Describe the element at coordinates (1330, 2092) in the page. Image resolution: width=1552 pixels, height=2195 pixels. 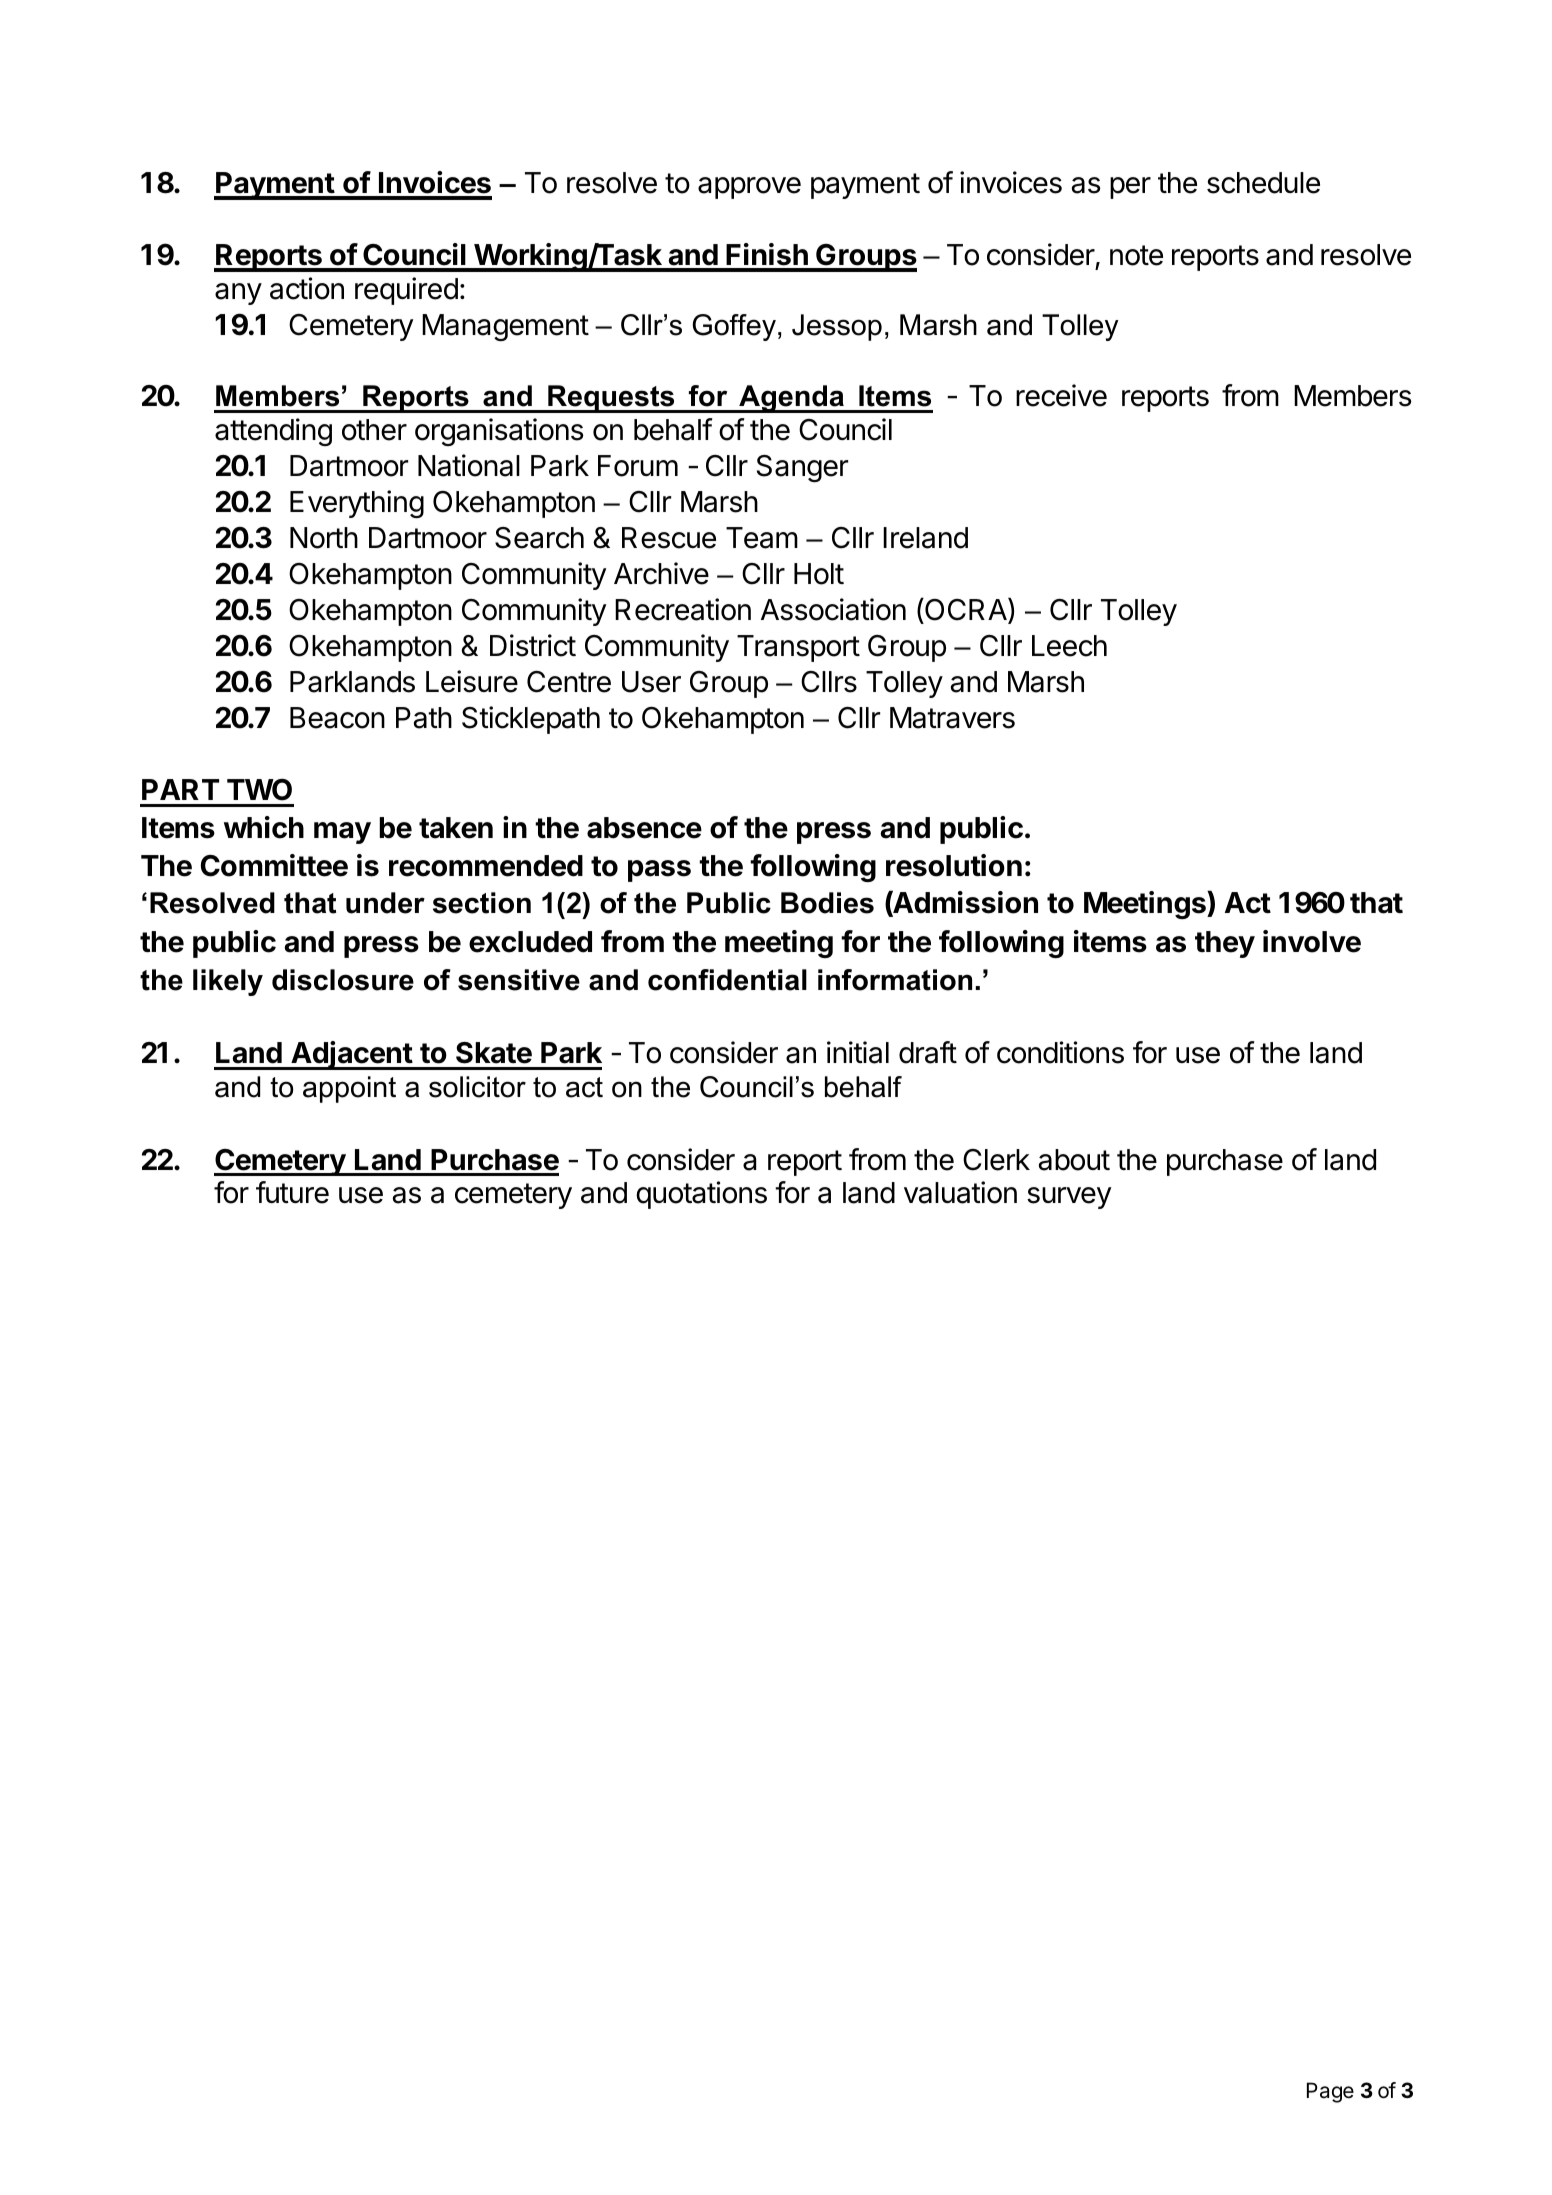
I see `Page` at that location.
